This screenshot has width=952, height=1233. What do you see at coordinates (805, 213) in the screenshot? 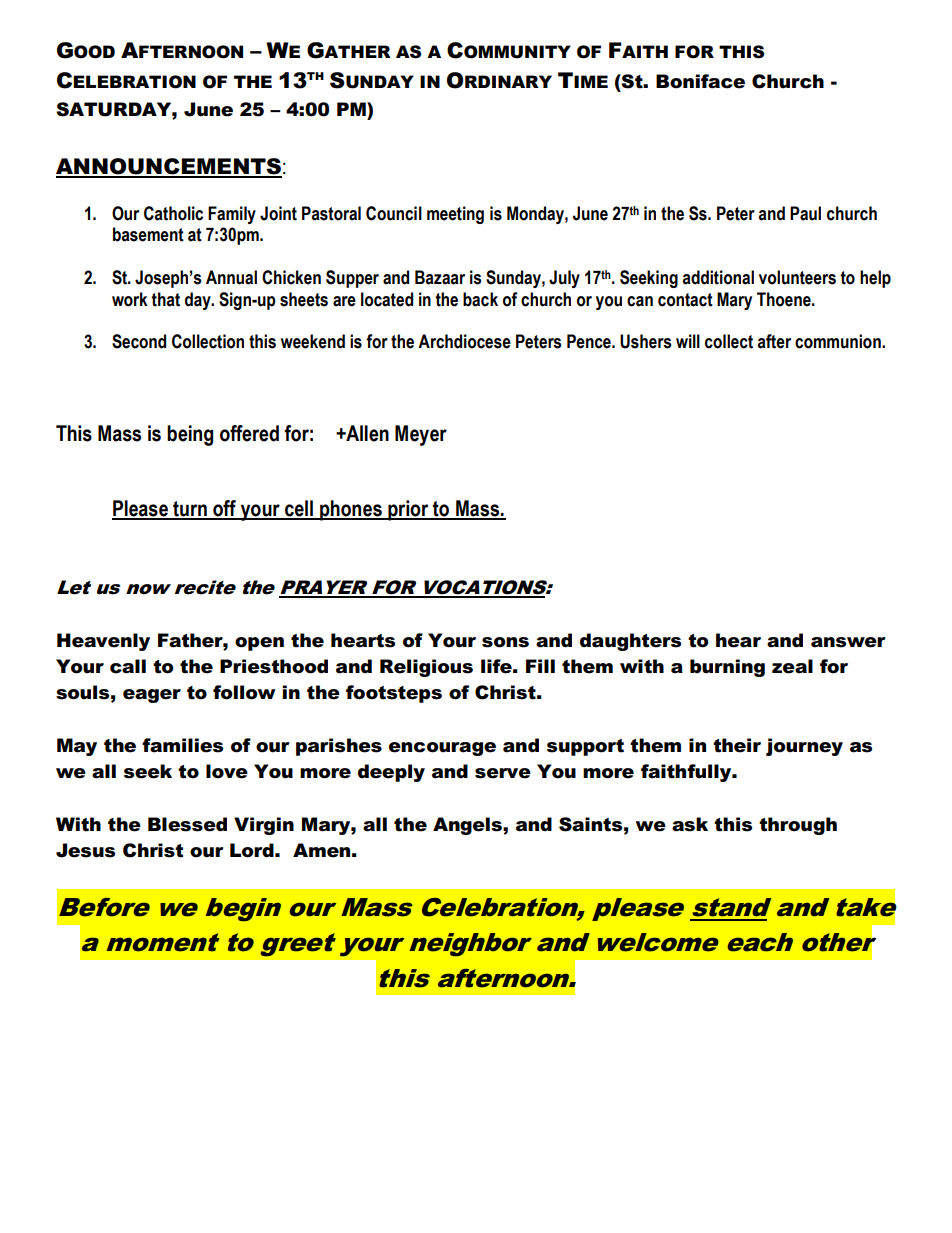
I see `Paul` at bounding box center [805, 213].
